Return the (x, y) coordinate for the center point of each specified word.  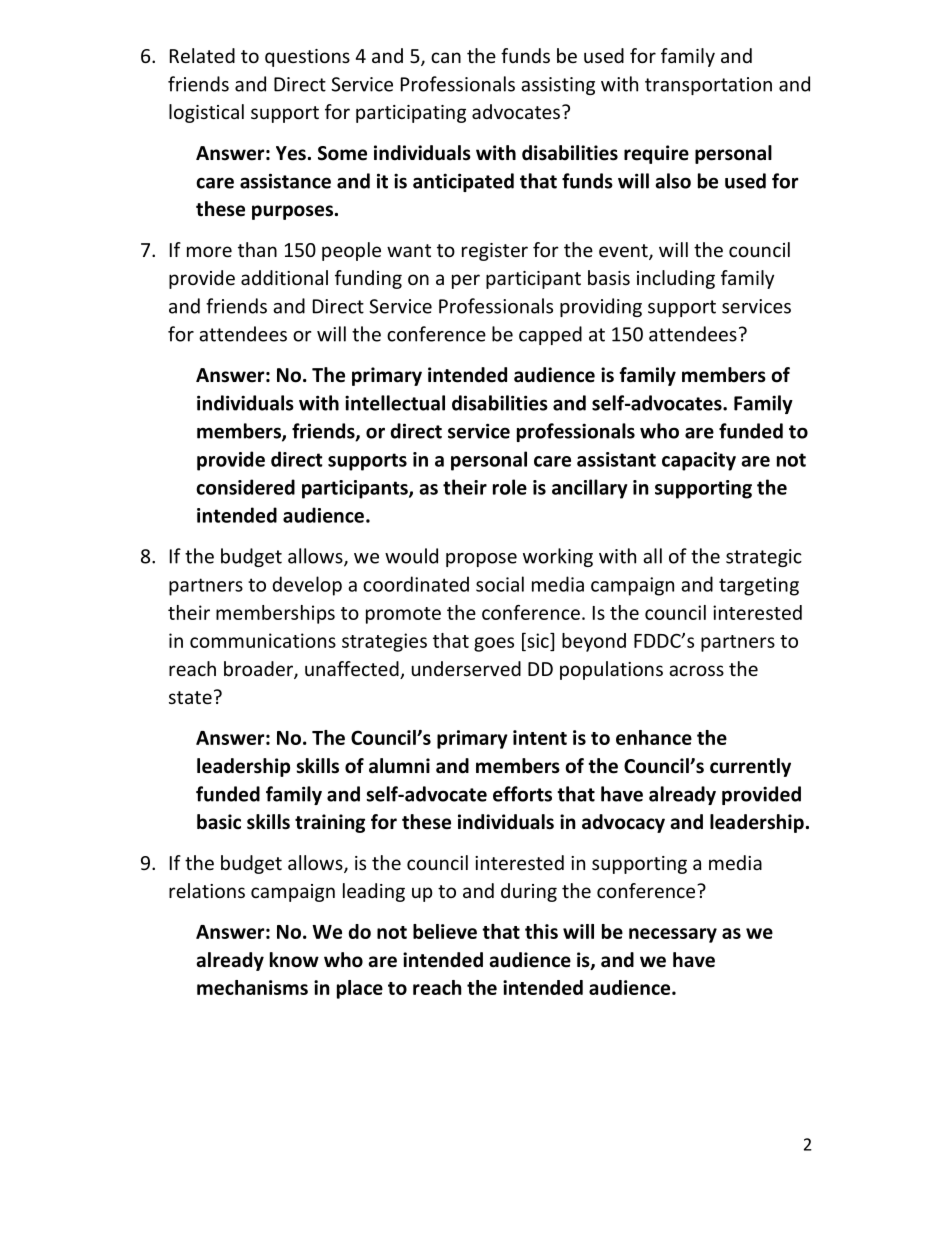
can (446, 57)
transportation (708, 86)
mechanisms (252, 987)
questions (307, 58)
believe (445, 931)
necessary (673, 935)
